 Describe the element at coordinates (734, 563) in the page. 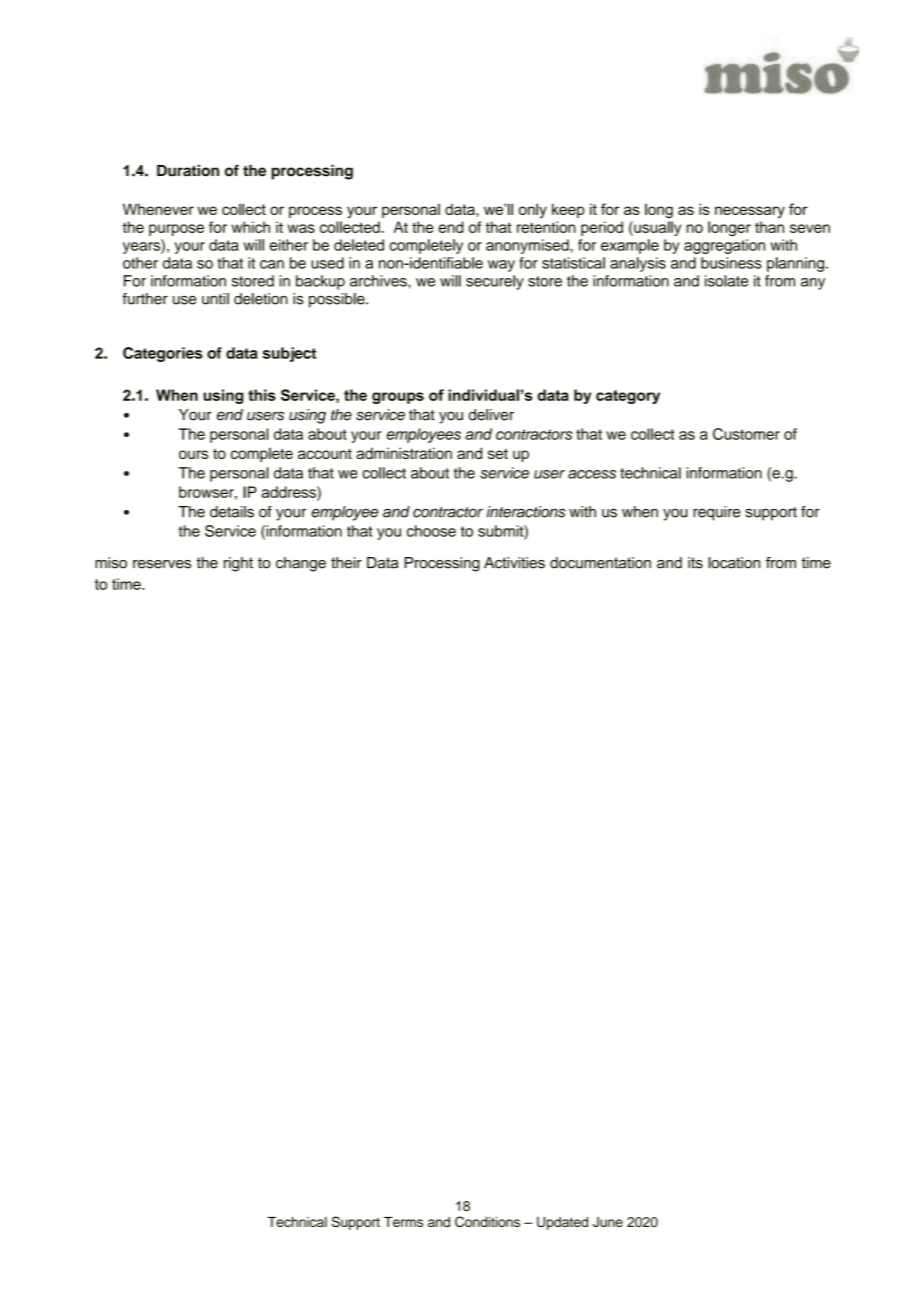

I see `location` at that location.
